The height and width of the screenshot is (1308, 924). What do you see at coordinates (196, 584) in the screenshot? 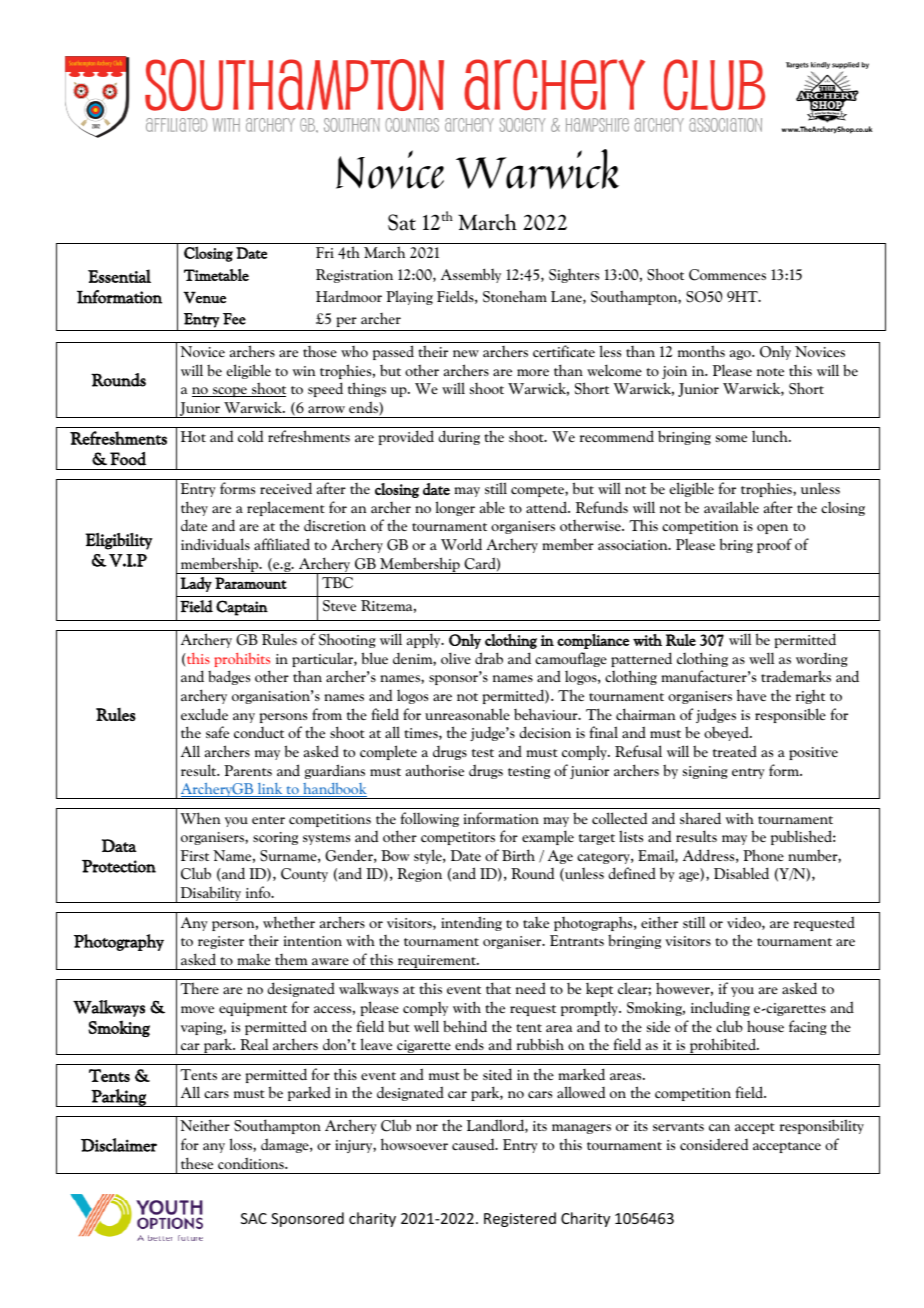
I see `Lady` at bounding box center [196, 584].
